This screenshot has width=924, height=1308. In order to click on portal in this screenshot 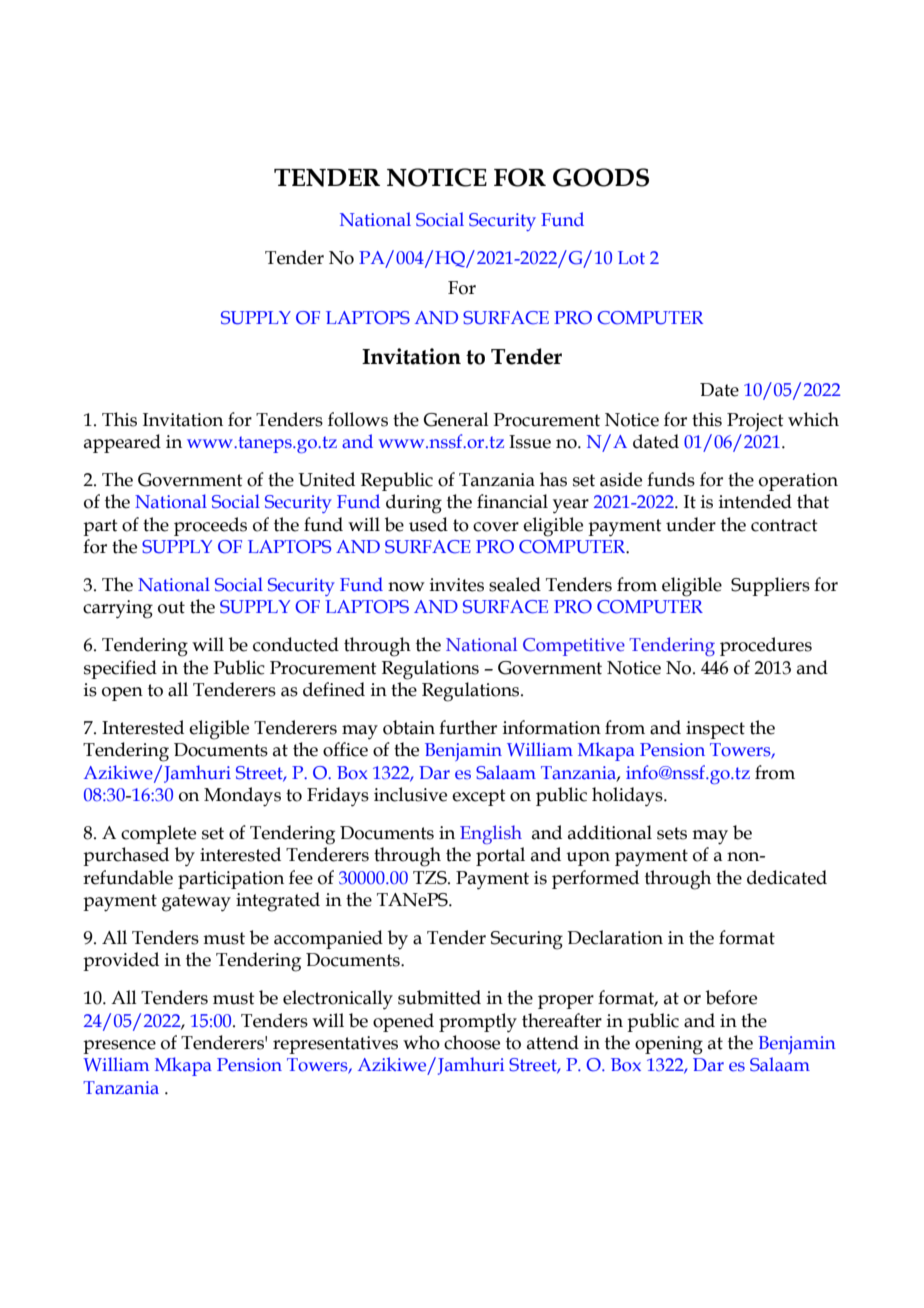, I will do `click(500, 856)`.
